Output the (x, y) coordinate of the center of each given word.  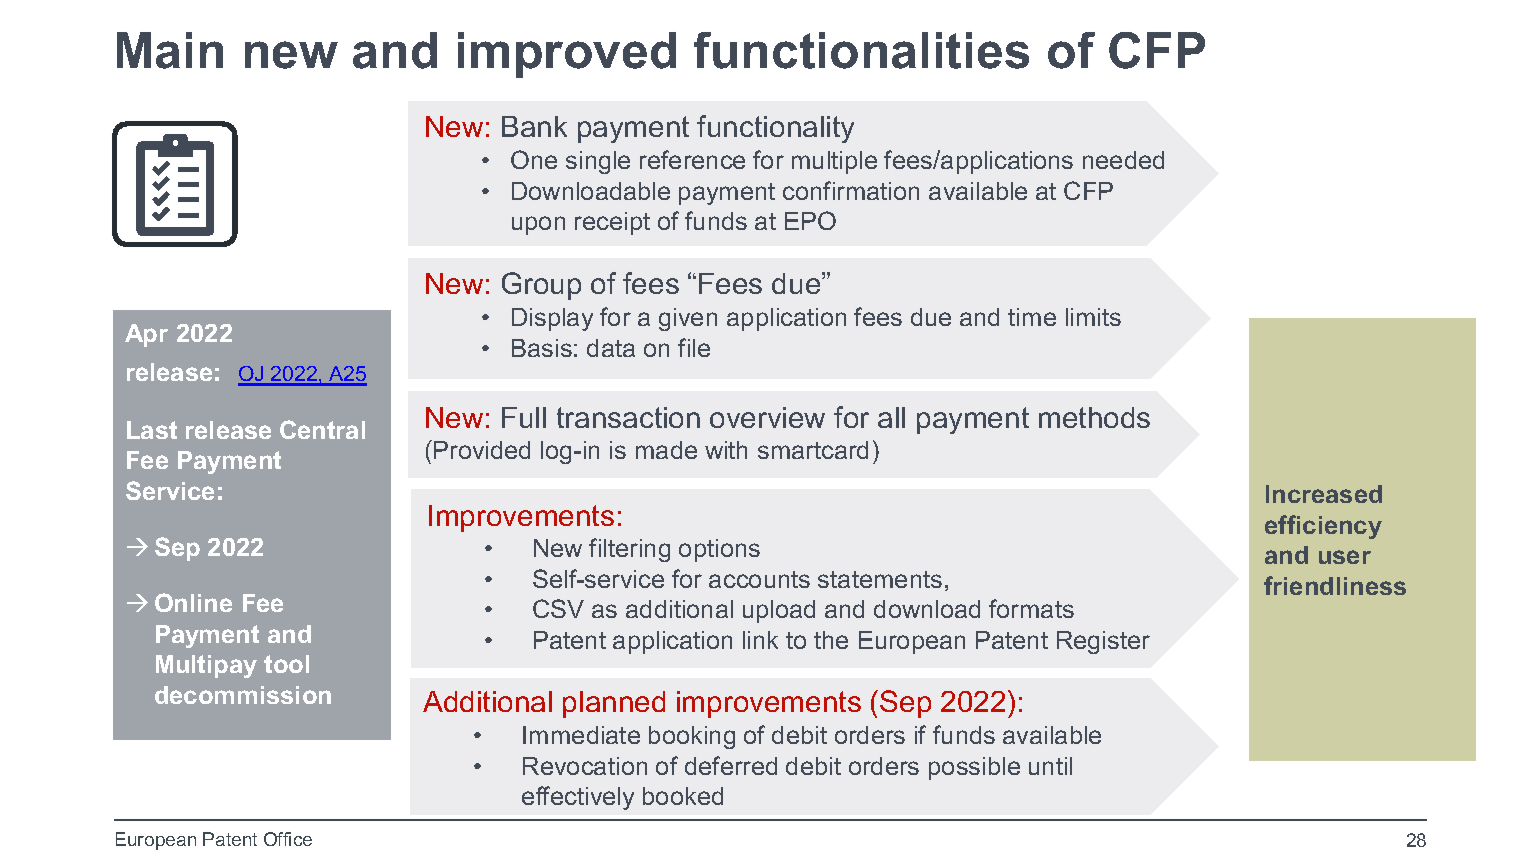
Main (170, 50)
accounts (759, 579)
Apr (146, 335)
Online (193, 602)
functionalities (861, 50)
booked (683, 796)
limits (1093, 317)
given (688, 319)
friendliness (1335, 585)
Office (288, 839)
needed (1123, 160)
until (1050, 766)
